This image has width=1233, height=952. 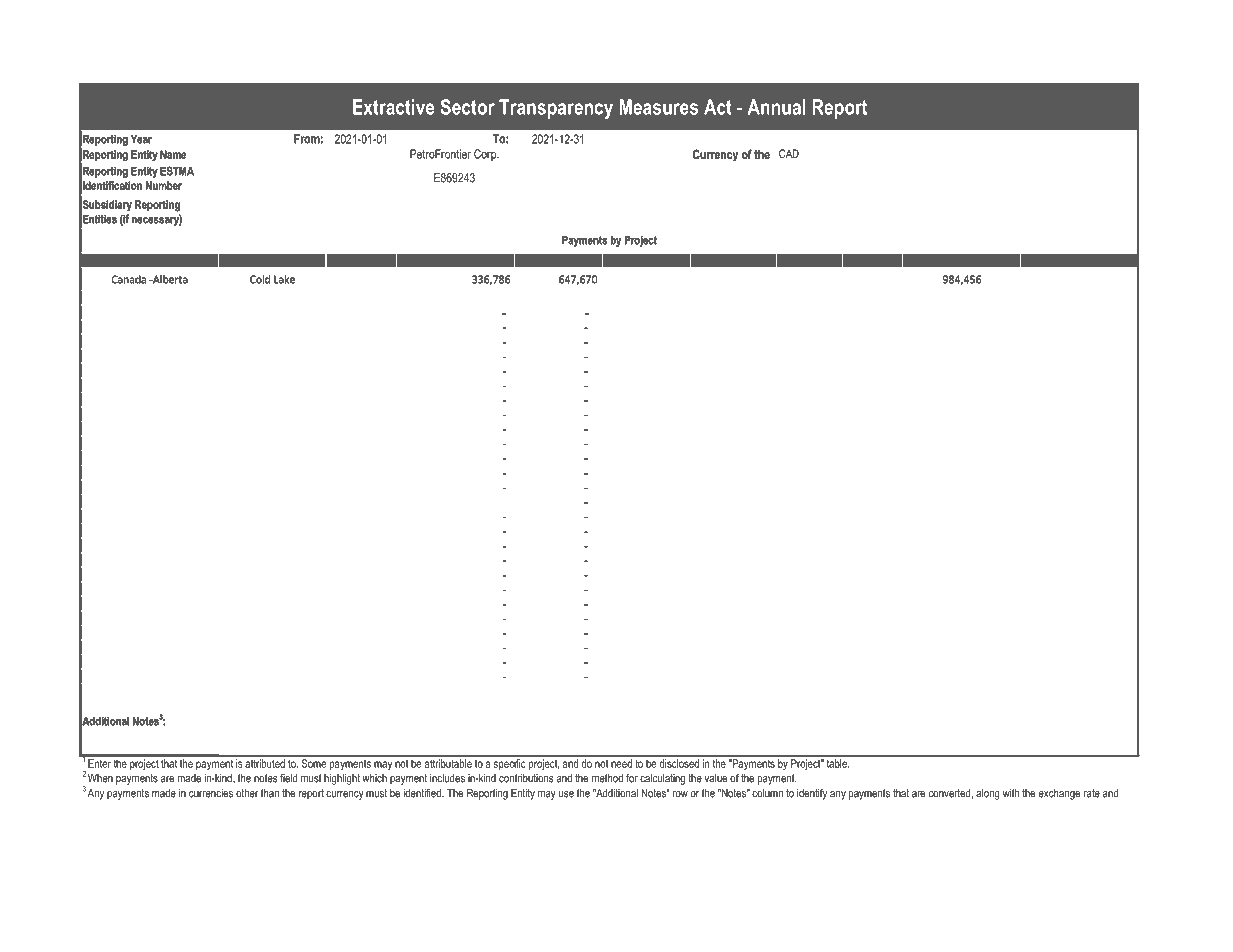 What do you see at coordinates (247, 793) in the image?
I see `other` at bounding box center [247, 793].
